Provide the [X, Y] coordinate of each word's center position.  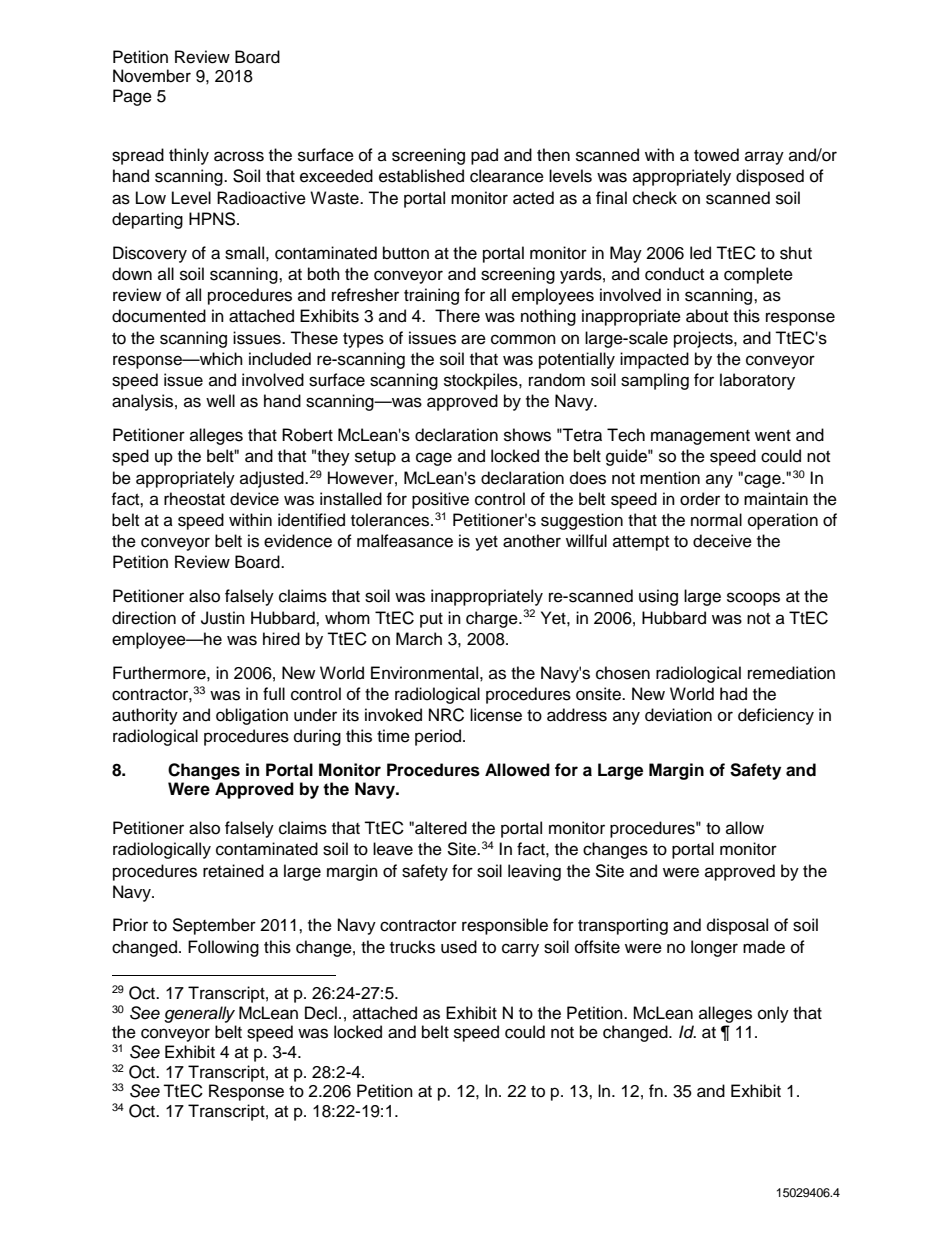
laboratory [757, 381]
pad [484, 156]
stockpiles [482, 381]
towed [716, 155]
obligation [252, 716]
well [220, 401]
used [459, 947]
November [152, 76]
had [733, 694]
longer [714, 948]
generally [199, 1014]
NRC [446, 715]
